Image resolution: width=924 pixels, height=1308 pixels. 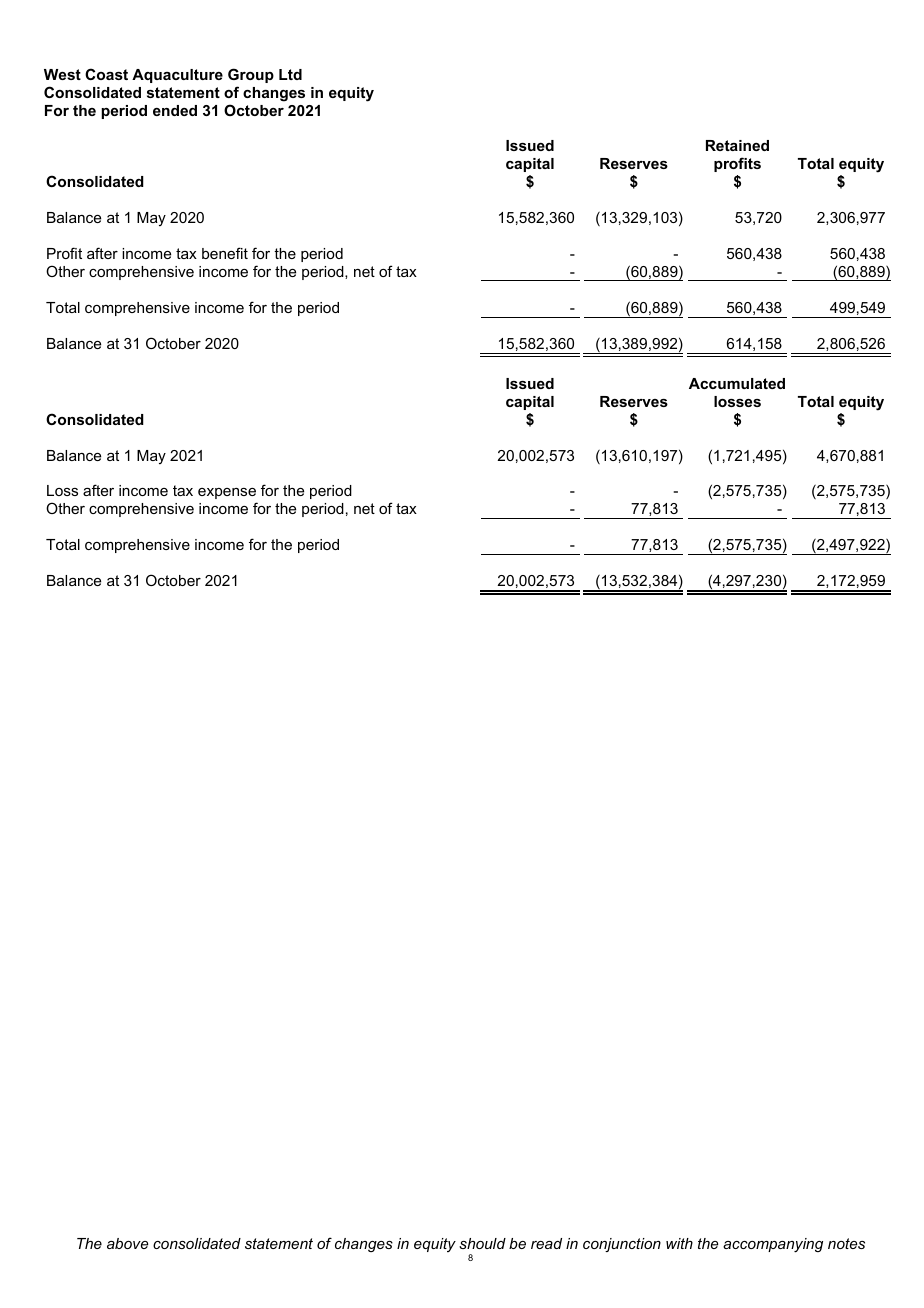 What do you see at coordinates (737, 145) in the screenshot?
I see `Retained` at bounding box center [737, 145].
